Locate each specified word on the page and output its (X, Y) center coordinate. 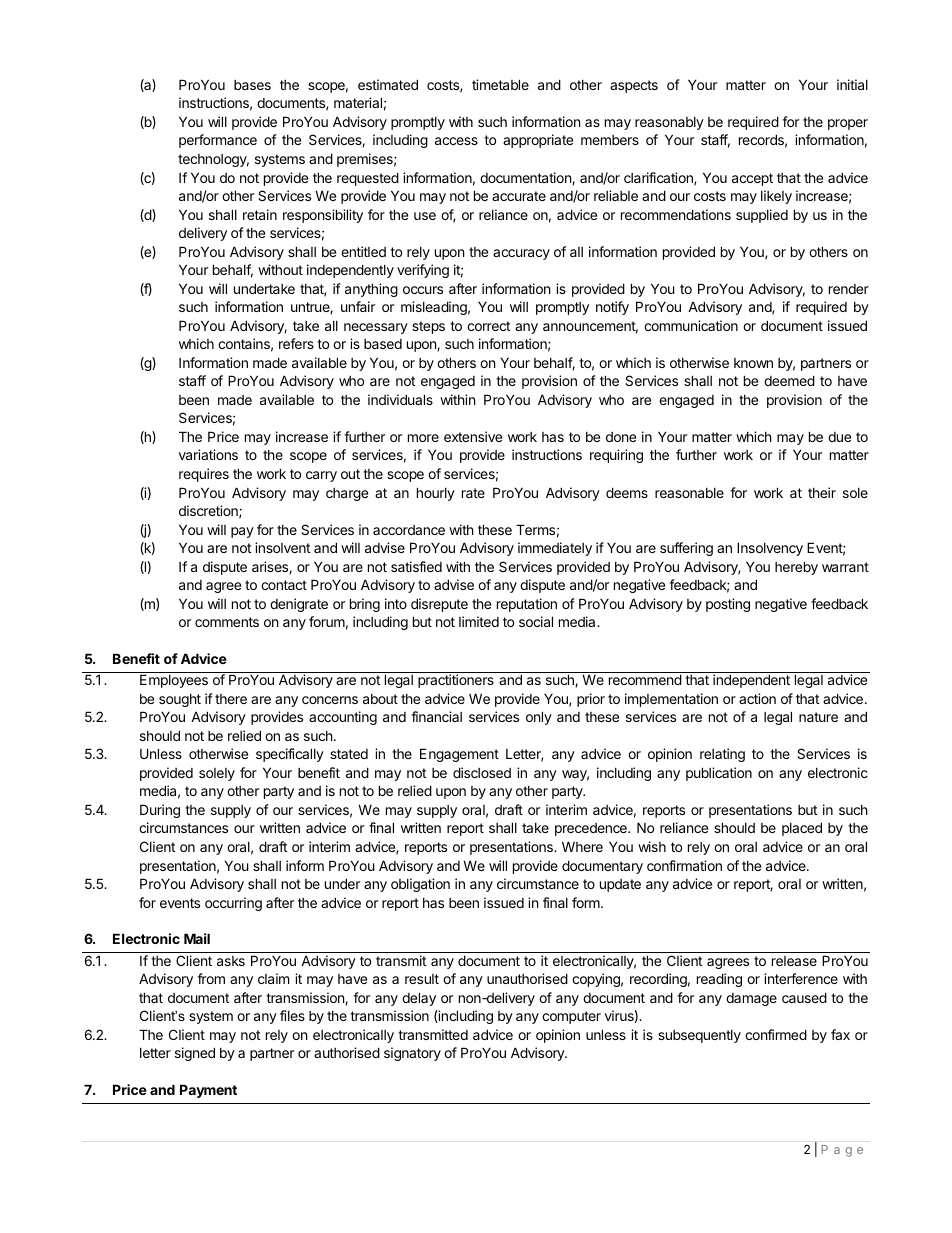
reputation (527, 605)
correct (488, 326)
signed (195, 1054)
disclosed (482, 772)
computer (571, 1017)
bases (252, 85)
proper (848, 124)
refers (296, 343)
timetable (500, 84)
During (160, 811)
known (753, 363)
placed (802, 829)
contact (284, 585)
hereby (796, 568)
